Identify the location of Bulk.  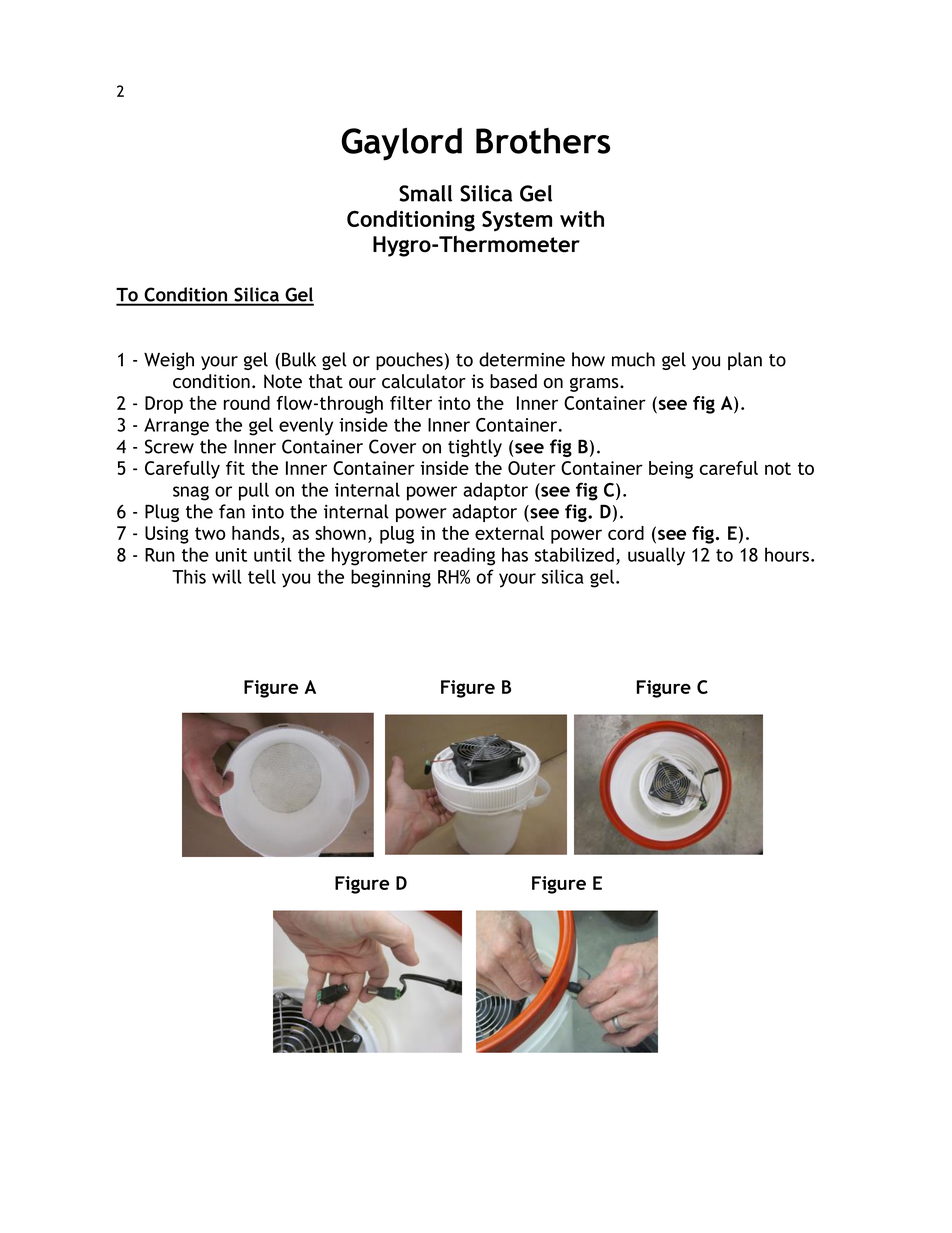
(299, 359).
